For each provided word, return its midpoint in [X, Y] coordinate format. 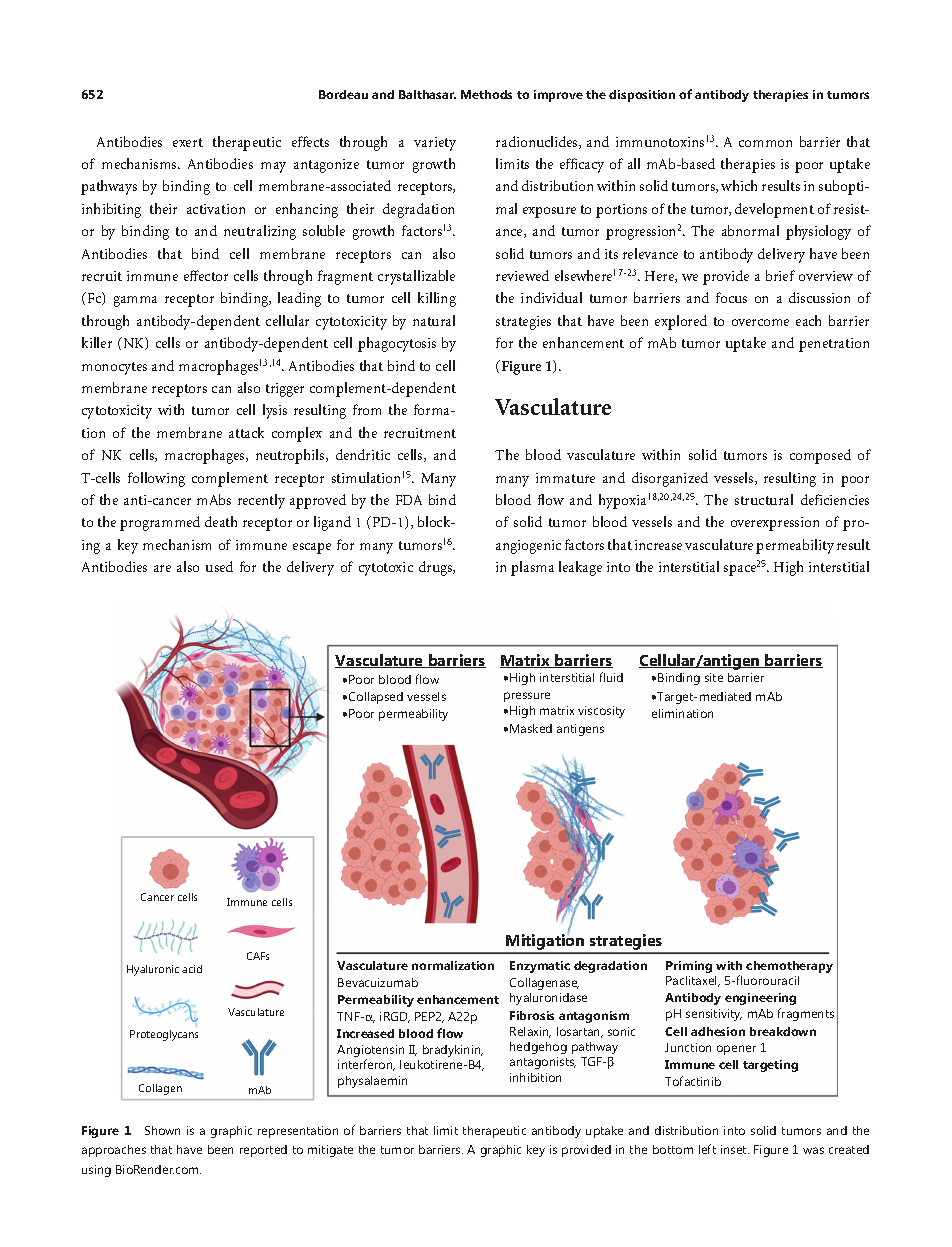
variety [435, 144]
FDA [409, 500]
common [765, 143]
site [714, 677]
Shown [162, 1130]
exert [188, 142]
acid [192, 969]
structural [764, 499]
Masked [531, 728]
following [156, 479]
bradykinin [453, 1051]
